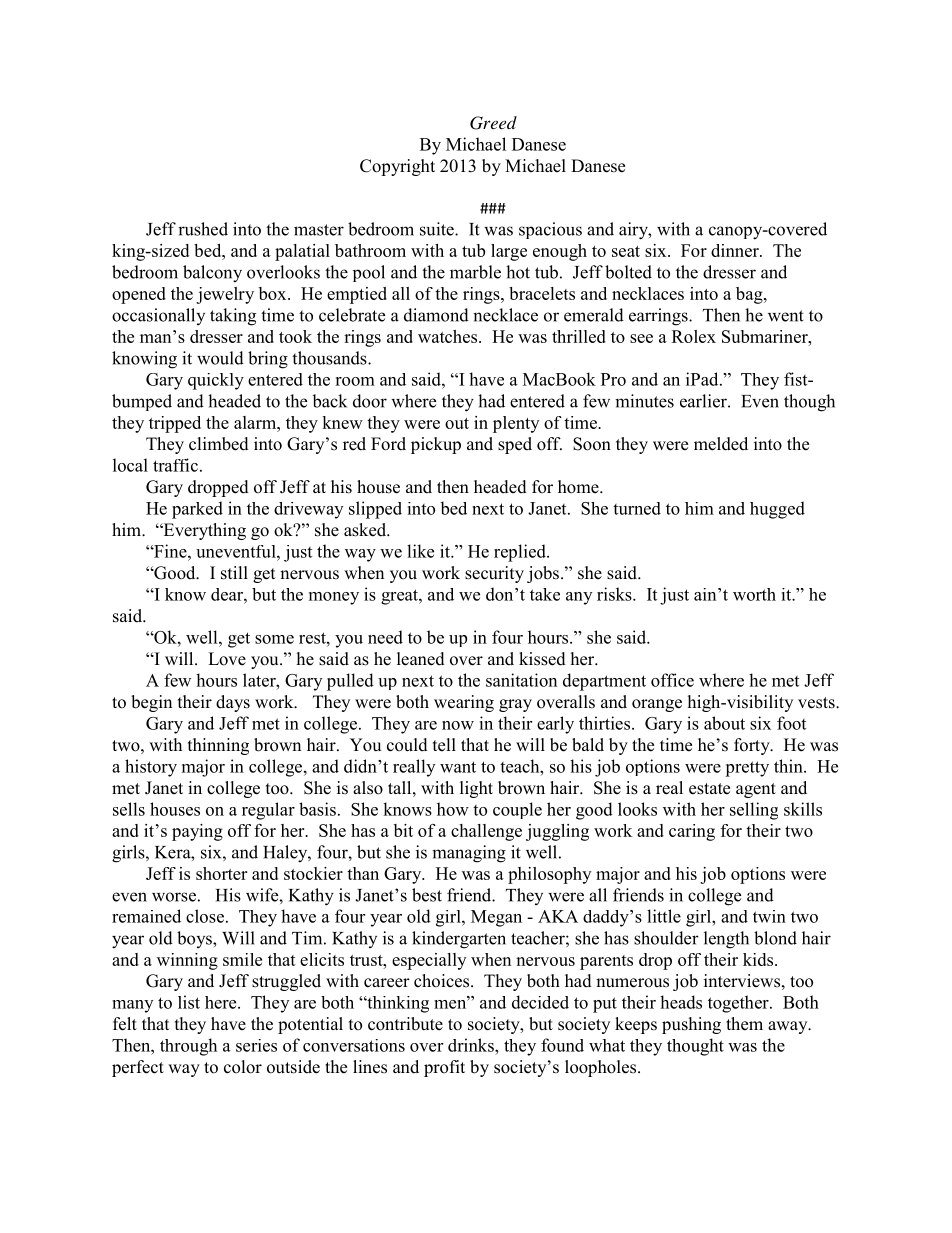 The image size is (952, 1233). What do you see at coordinates (493, 123) in the document?
I see `Greed` at bounding box center [493, 123].
